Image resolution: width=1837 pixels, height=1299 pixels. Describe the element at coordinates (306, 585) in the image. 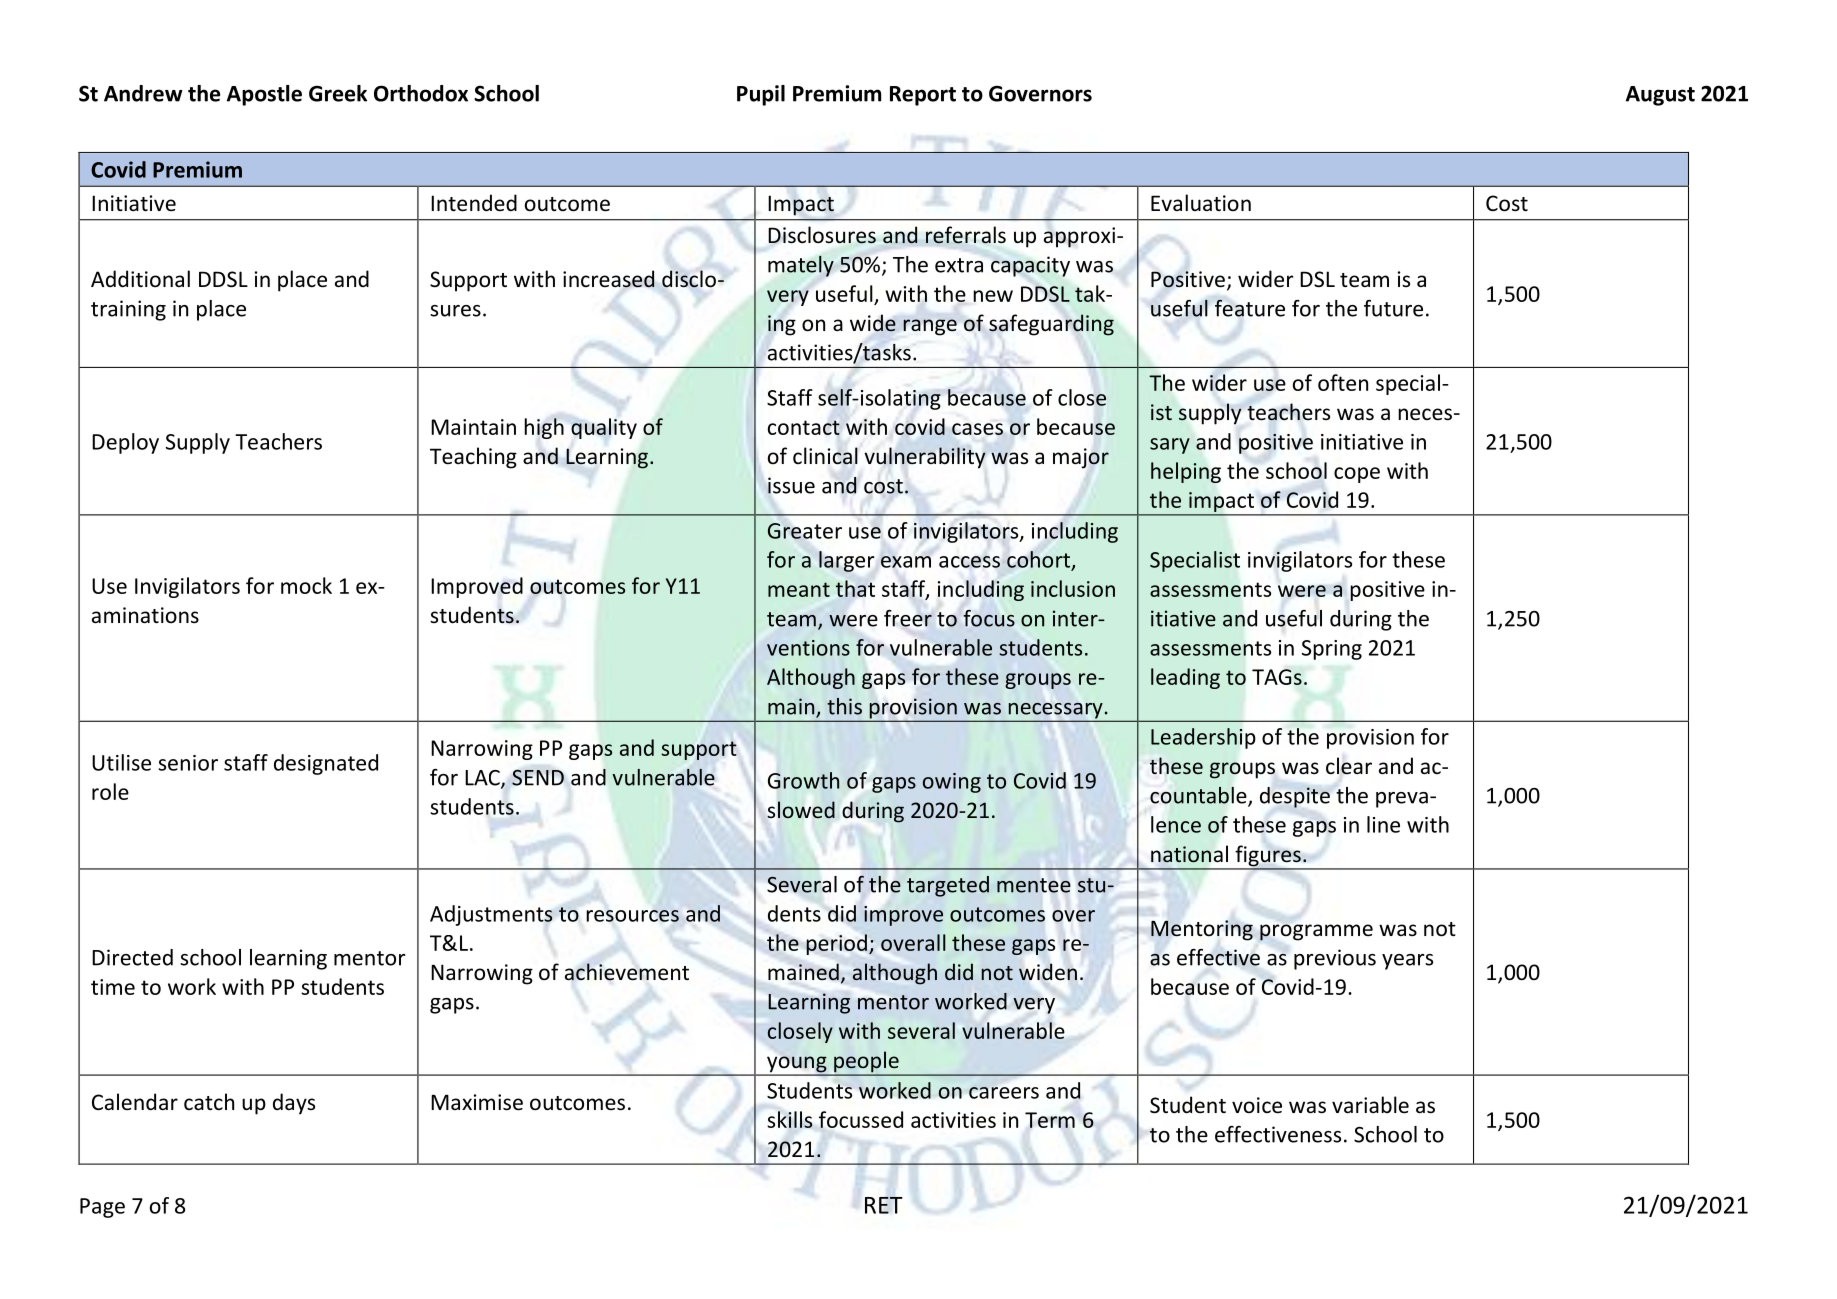

I see `mock` at that location.
